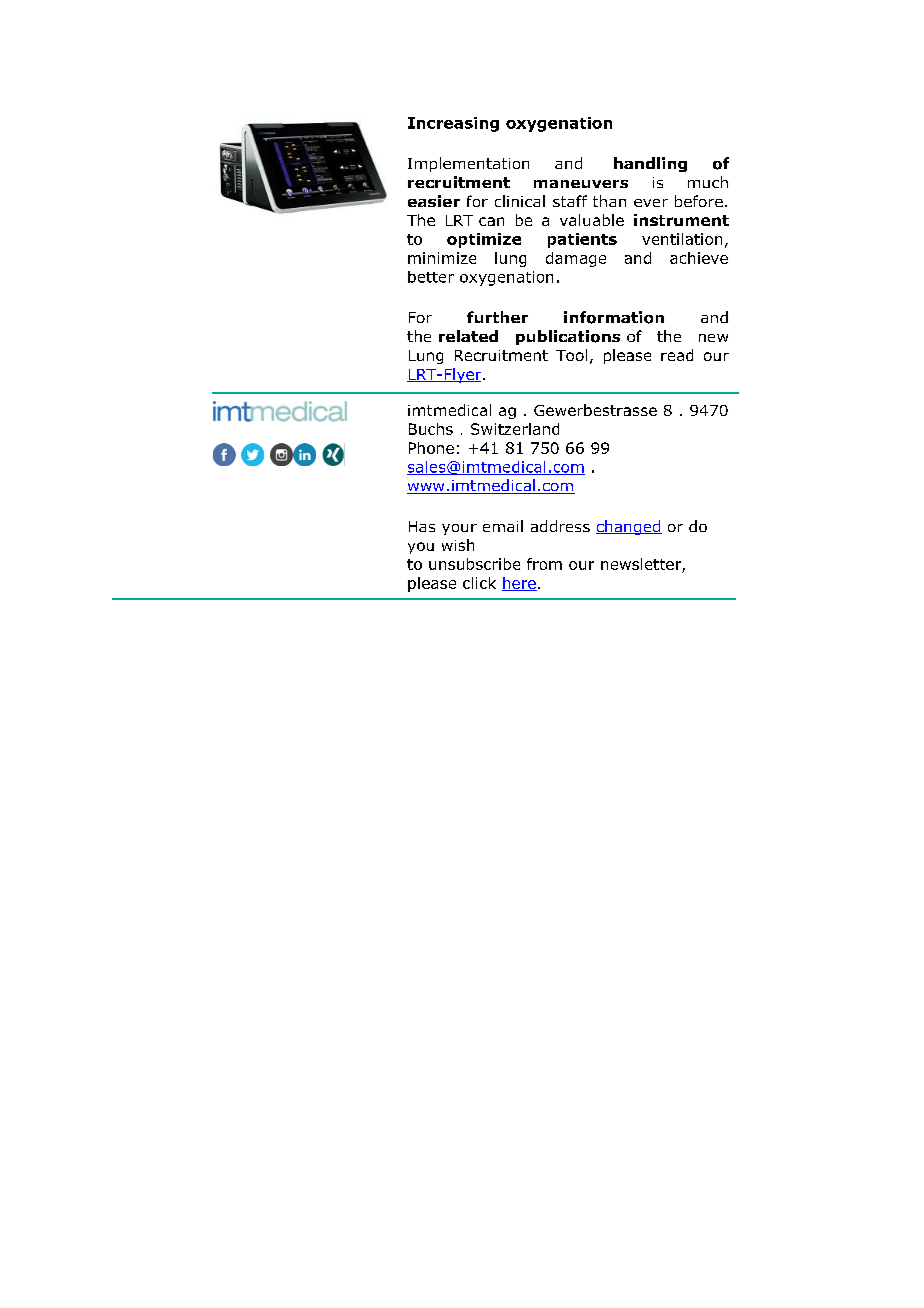  Describe the element at coordinates (568, 337) in the screenshot. I see `publications` at that location.
